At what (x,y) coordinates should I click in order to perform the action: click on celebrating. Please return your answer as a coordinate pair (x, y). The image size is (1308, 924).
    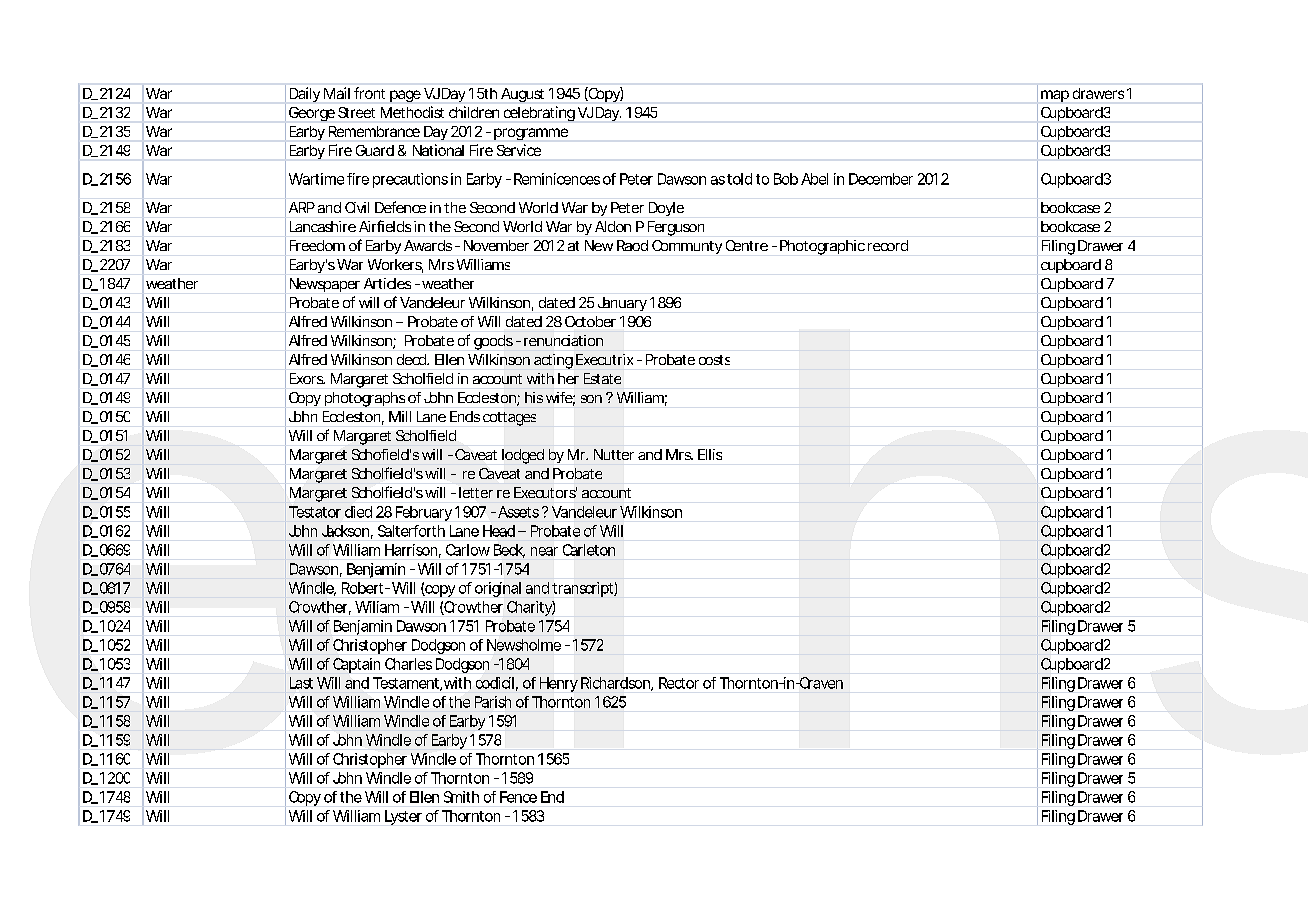
    Looking at the image, I should click on (539, 113).
